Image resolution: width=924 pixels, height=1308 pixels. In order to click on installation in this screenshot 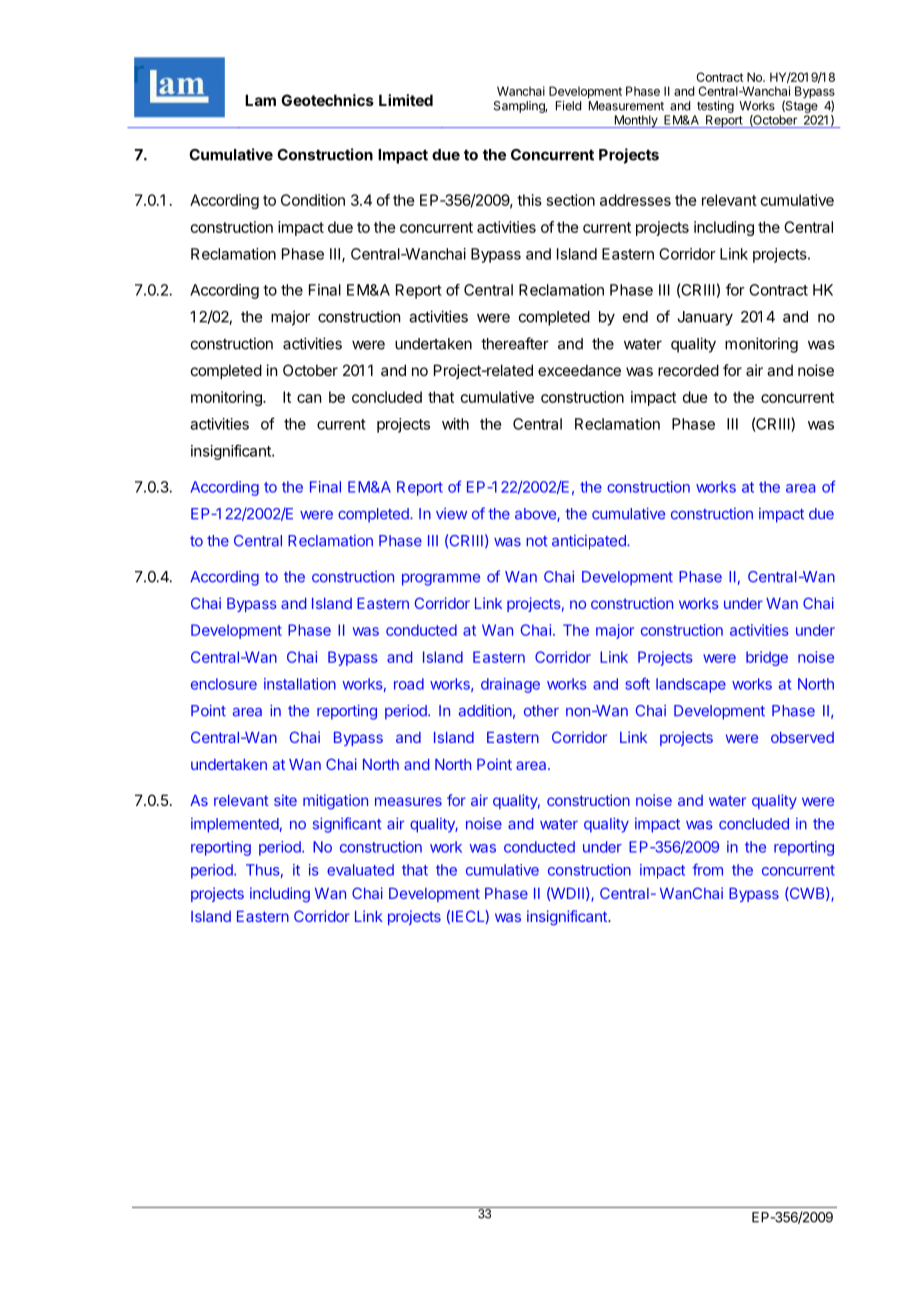, I will do `click(300, 684)`.
